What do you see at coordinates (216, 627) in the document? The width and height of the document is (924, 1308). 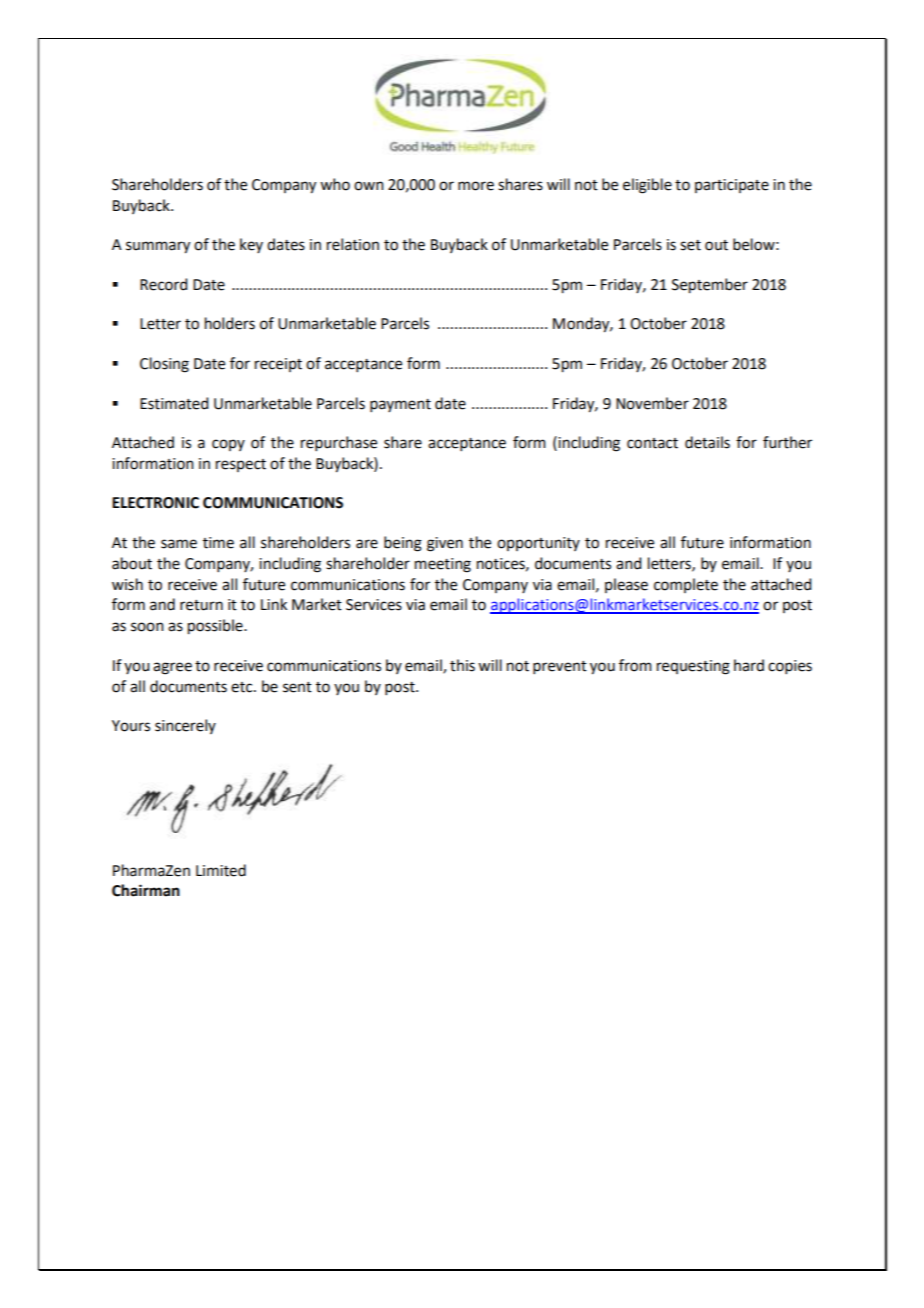 I see `possible` at bounding box center [216, 627].
